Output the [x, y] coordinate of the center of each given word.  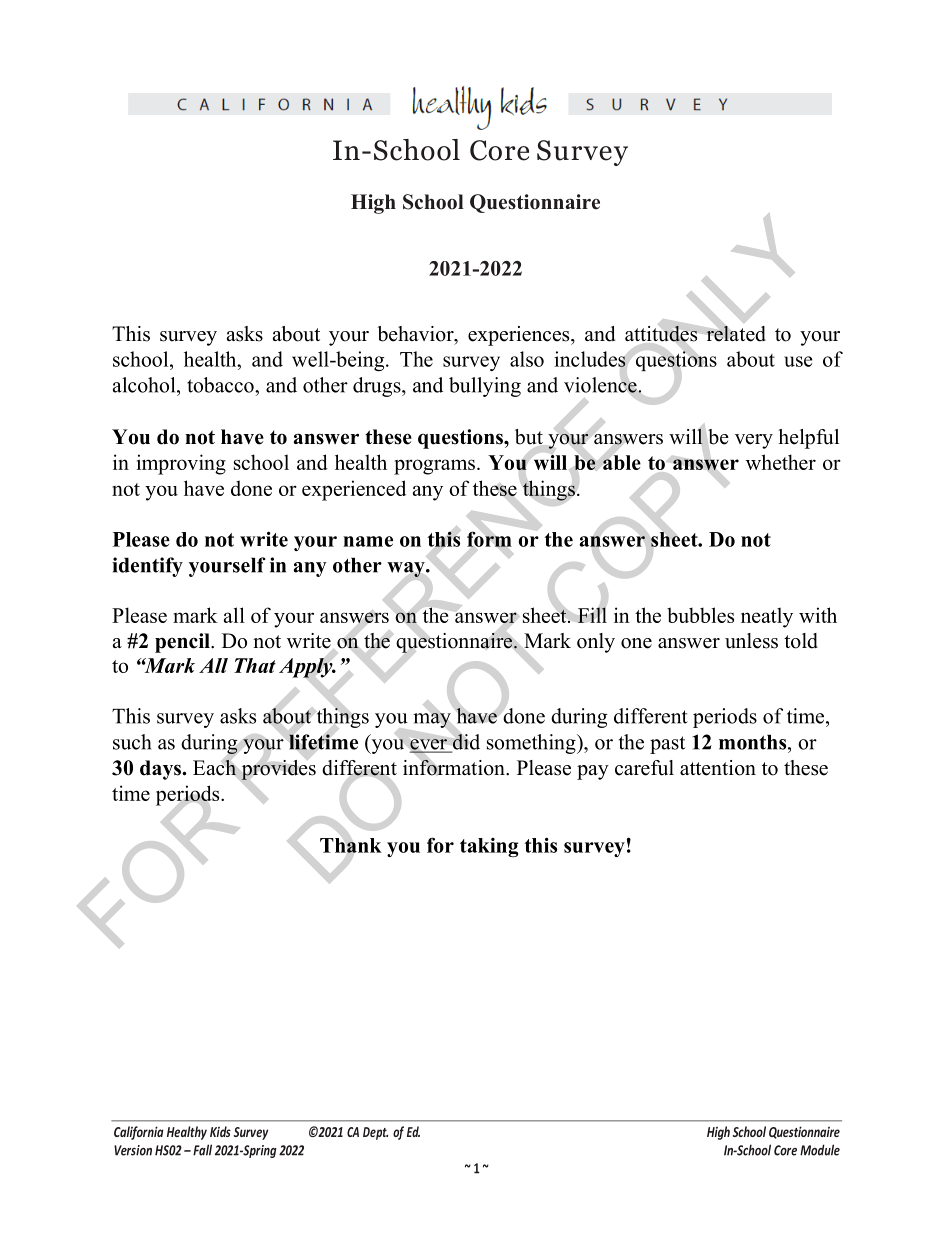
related [736, 334]
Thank [351, 845]
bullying [485, 387]
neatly [767, 617]
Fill [592, 615]
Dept [375, 1133]
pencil [183, 643]
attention [718, 768]
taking [489, 847]
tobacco [221, 385]
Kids [220, 1131]
